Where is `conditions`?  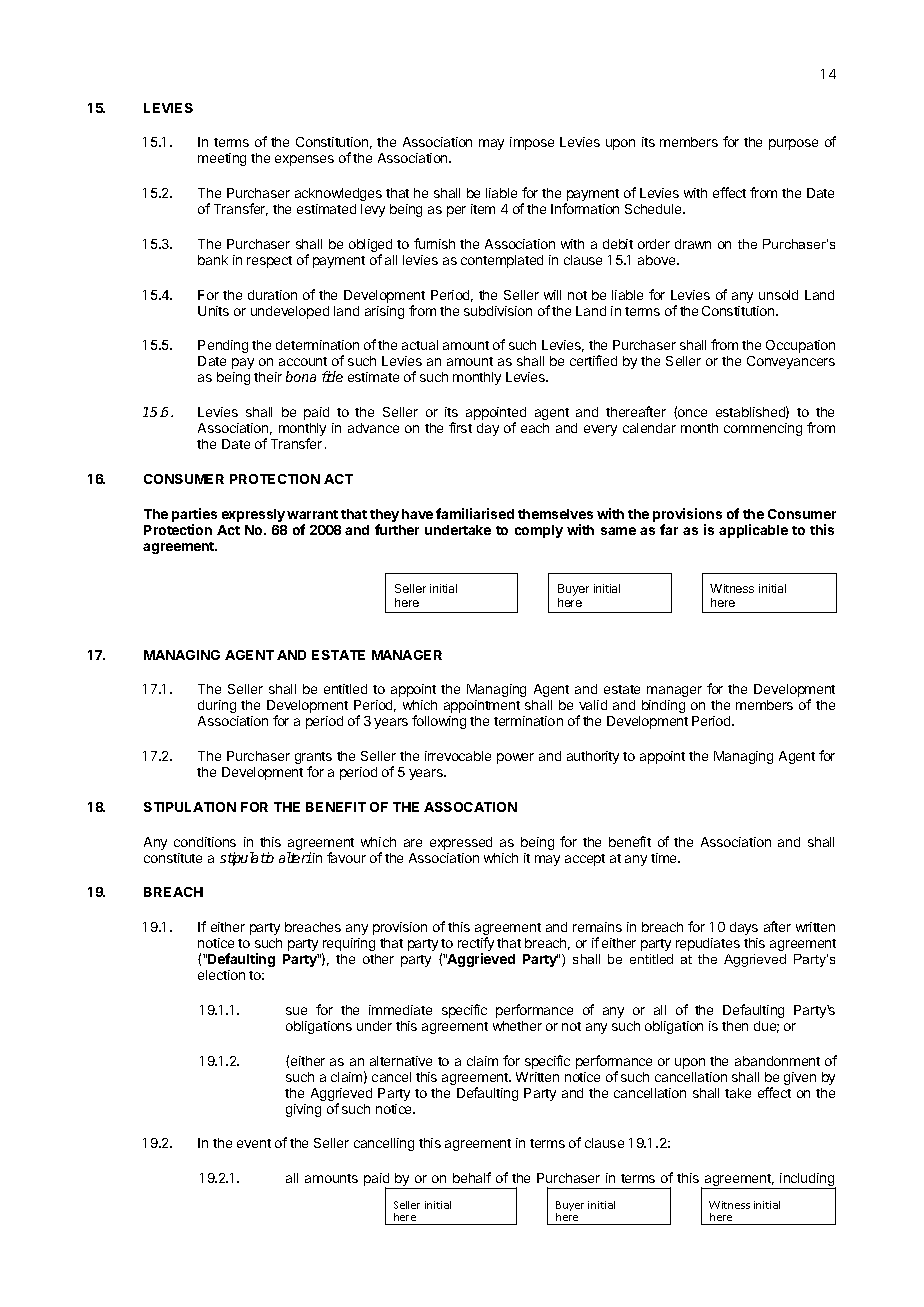
conditions is located at coordinates (205, 842).
